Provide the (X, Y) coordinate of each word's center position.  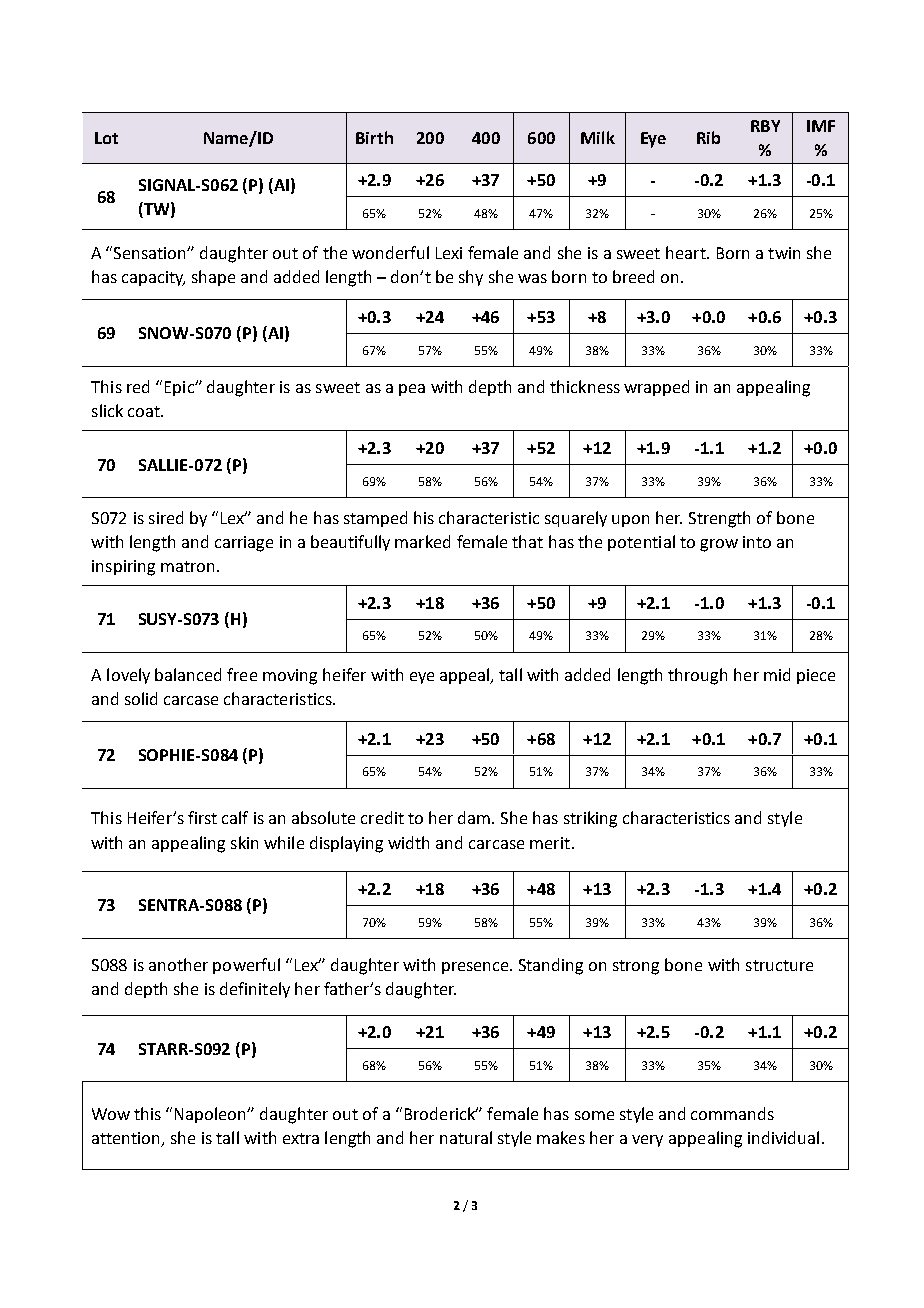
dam (475, 817)
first (202, 817)
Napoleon (212, 1115)
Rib (708, 137)
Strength (719, 519)
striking (590, 819)
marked (422, 541)
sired (166, 517)
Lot (106, 138)
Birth (374, 137)
